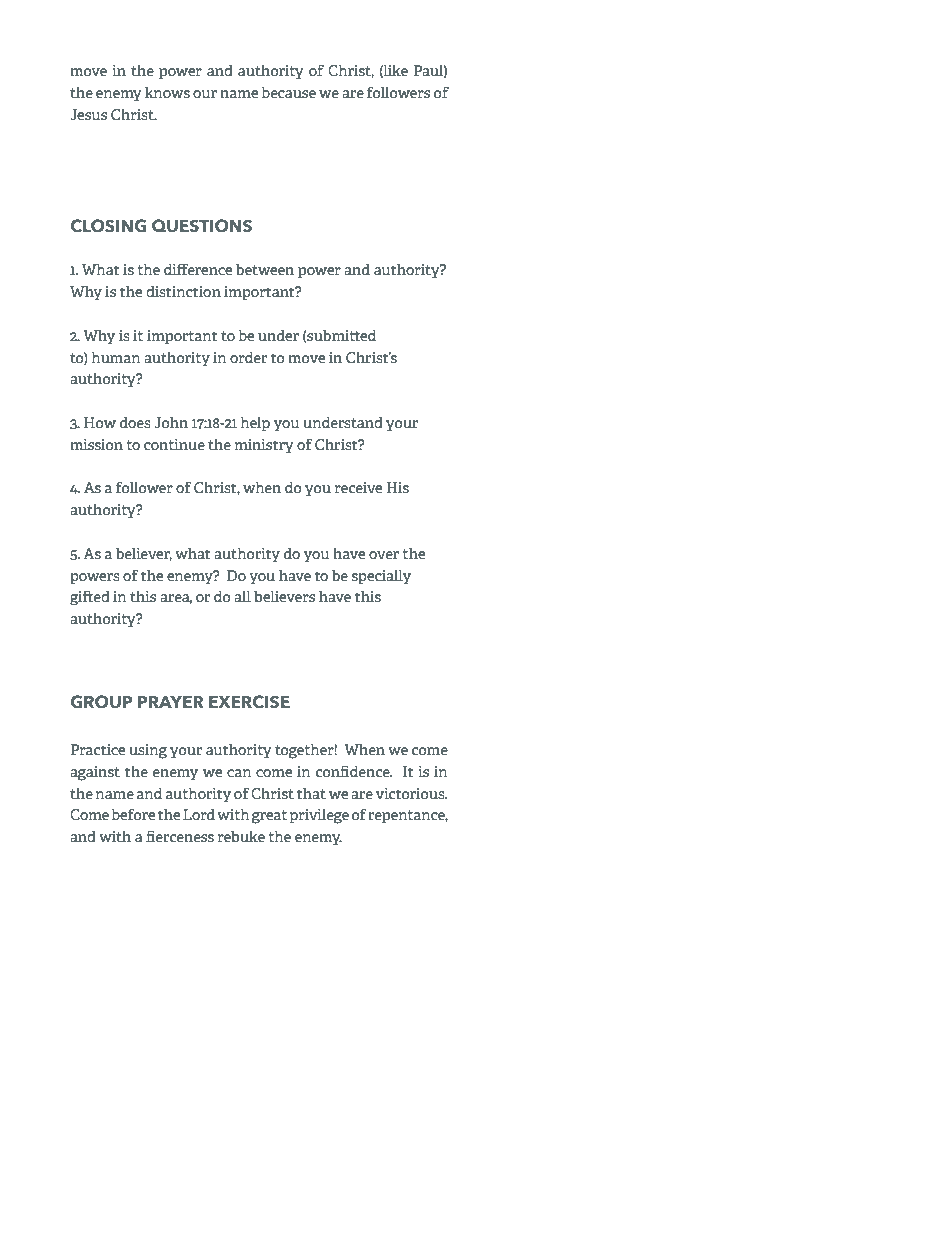 This page has width=952, height=1233. I want to click on between, so click(265, 269).
